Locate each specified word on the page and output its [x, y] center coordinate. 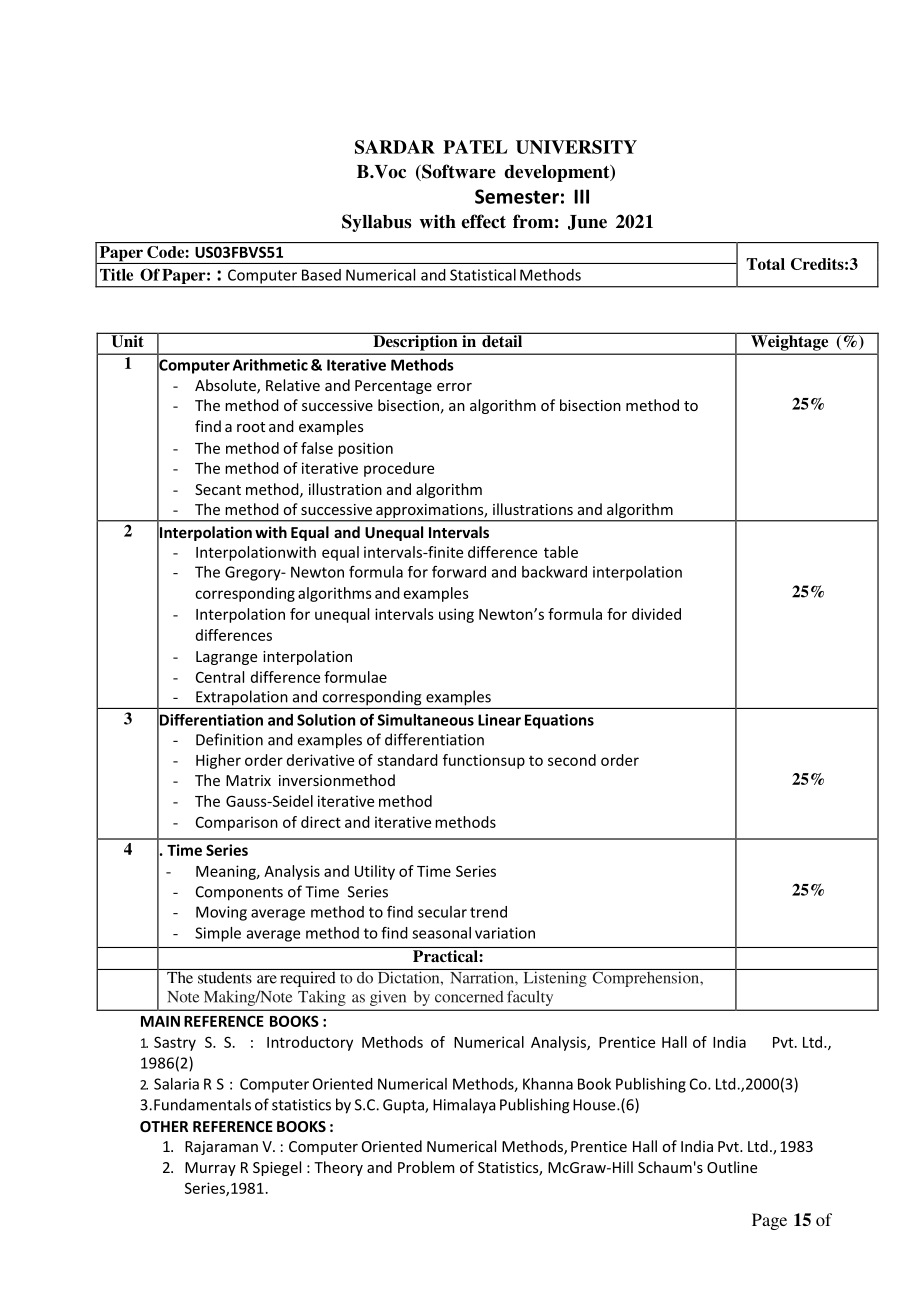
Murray [210, 1169]
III [581, 196]
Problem [426, 1167]
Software [458, 172]
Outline [732, 1167]
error [454, 387]
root [251, 427]
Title [116, 275]
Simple [218, 934]
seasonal [441, 933]
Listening [555, 978]
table [561, 552]
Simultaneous [426, 720]
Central [220, 677]
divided [656, 614]
